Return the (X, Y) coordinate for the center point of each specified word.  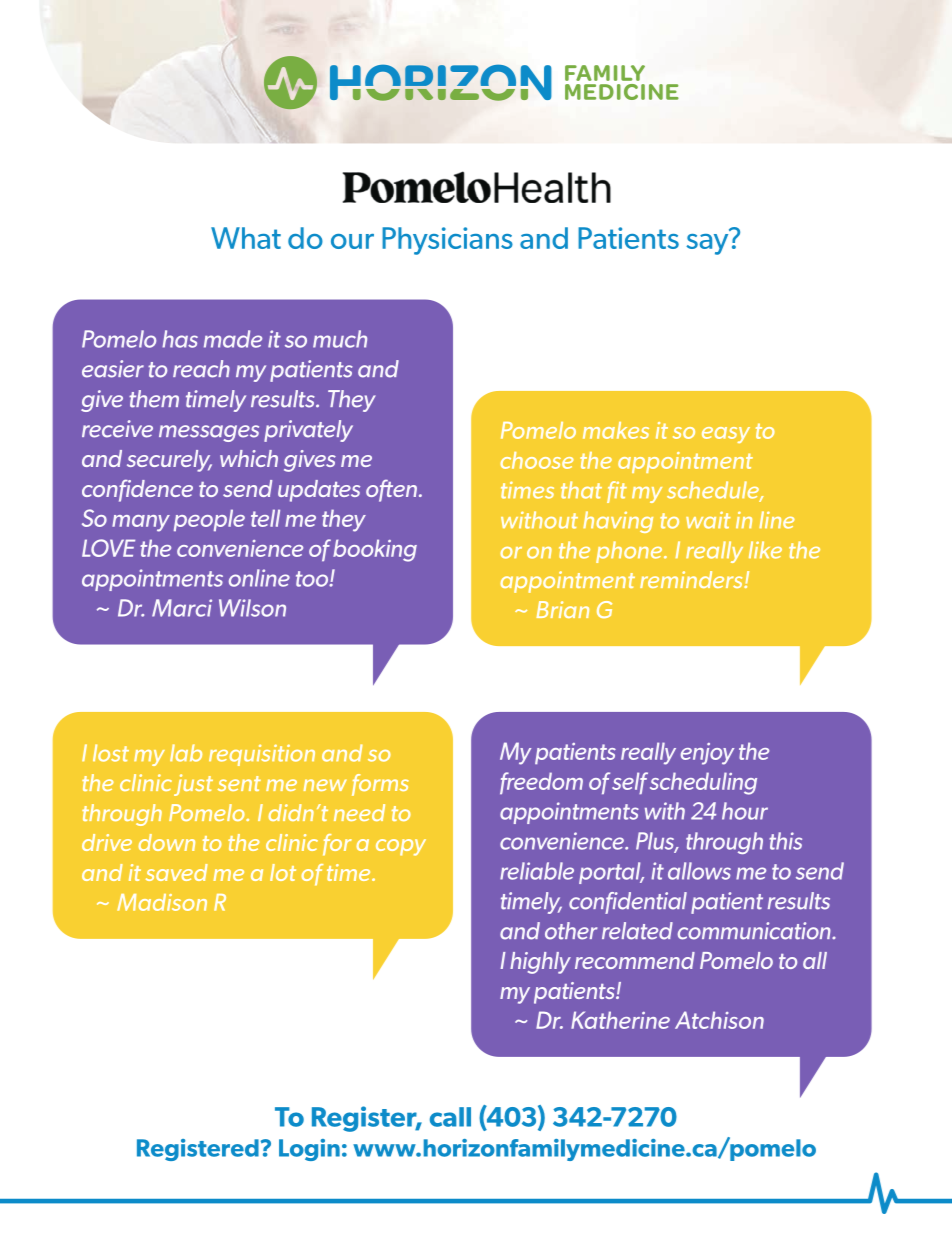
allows (699, 871)
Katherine (620, 1020)
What (246, 238)
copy (401, 847)
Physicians (447, 241)
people (209, 520)
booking (375, 550)
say (707, 244)
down (166, 842)
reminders (692, 579)
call (450, 1117)
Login (309, 1150)
